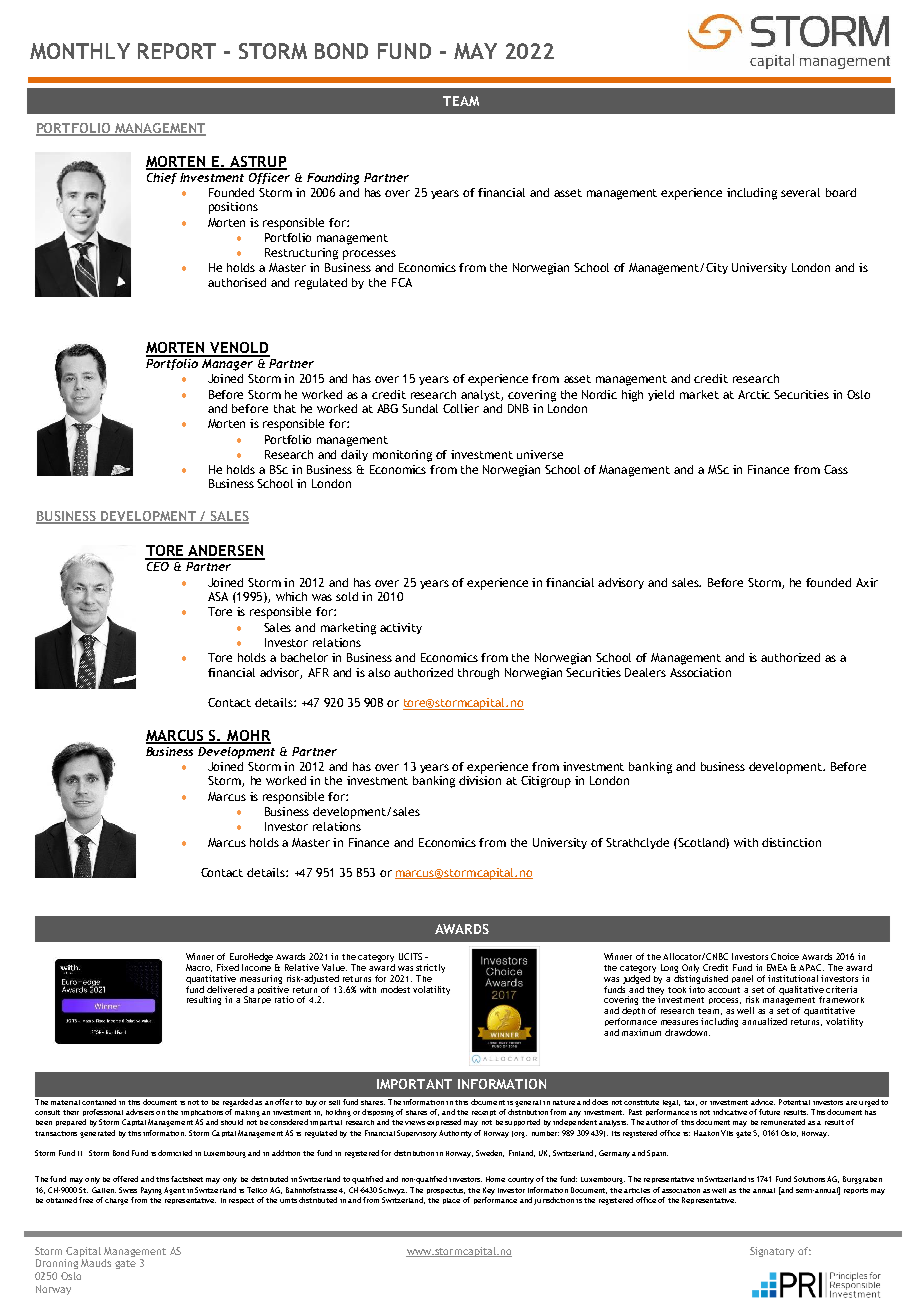 This document has width=924, height=1308. What do you see at coordinates (80, 51) in the document?
I see `MONTHLY` at bounding box center [80, 51].
